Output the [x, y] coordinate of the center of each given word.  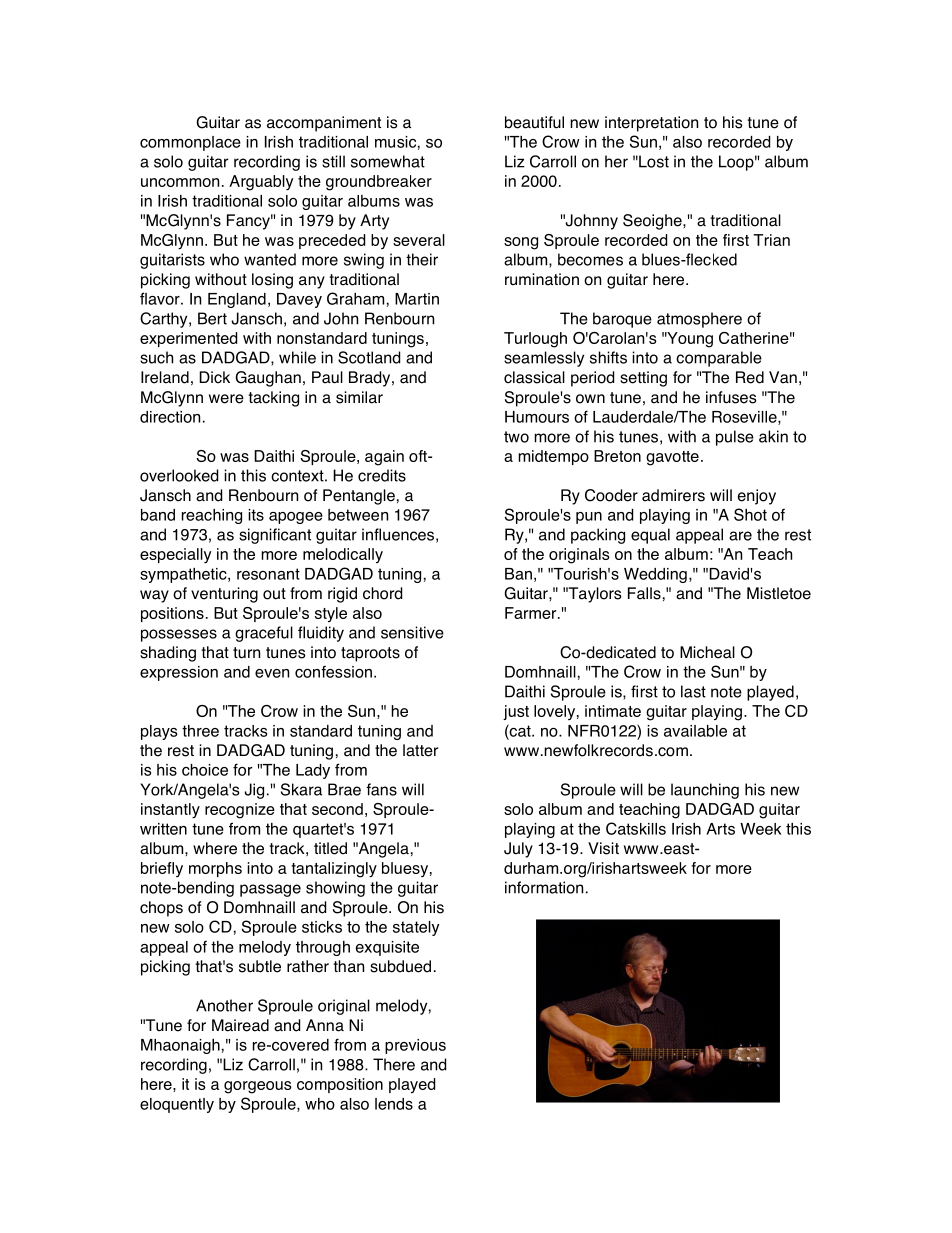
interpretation [651, 124]
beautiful [534, 122]
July [518, 850]
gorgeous [257, 1087]
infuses [731, 397]
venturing [224, 595]
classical [534, 377]
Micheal [707, 652]
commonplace [190, 143]
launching [705, 791]
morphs [215, 869]
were [226, 399]
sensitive [412, 632]
